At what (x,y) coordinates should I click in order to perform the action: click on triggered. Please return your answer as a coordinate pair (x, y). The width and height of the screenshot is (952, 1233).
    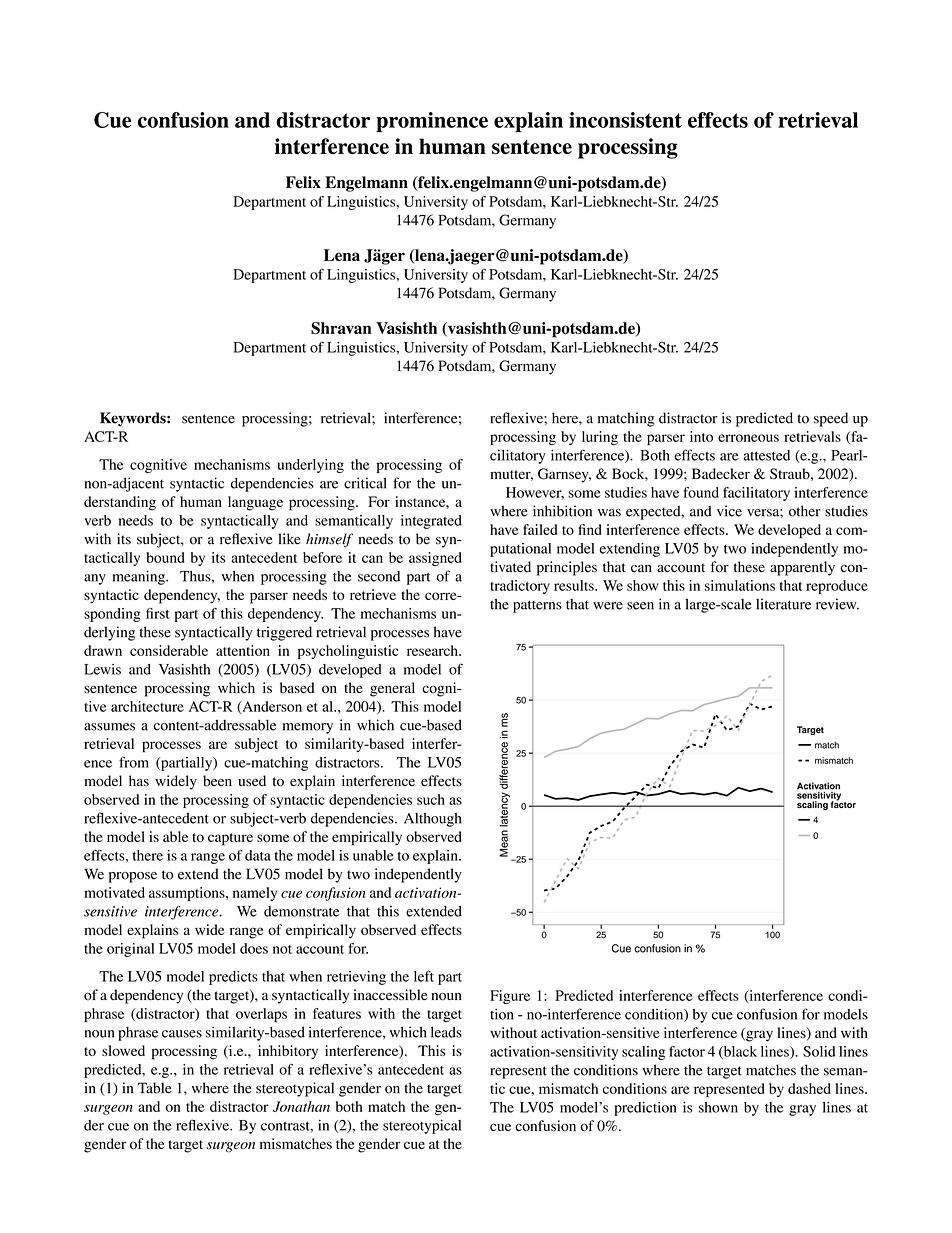
    Looking at the image, I should click on (284, 633).
